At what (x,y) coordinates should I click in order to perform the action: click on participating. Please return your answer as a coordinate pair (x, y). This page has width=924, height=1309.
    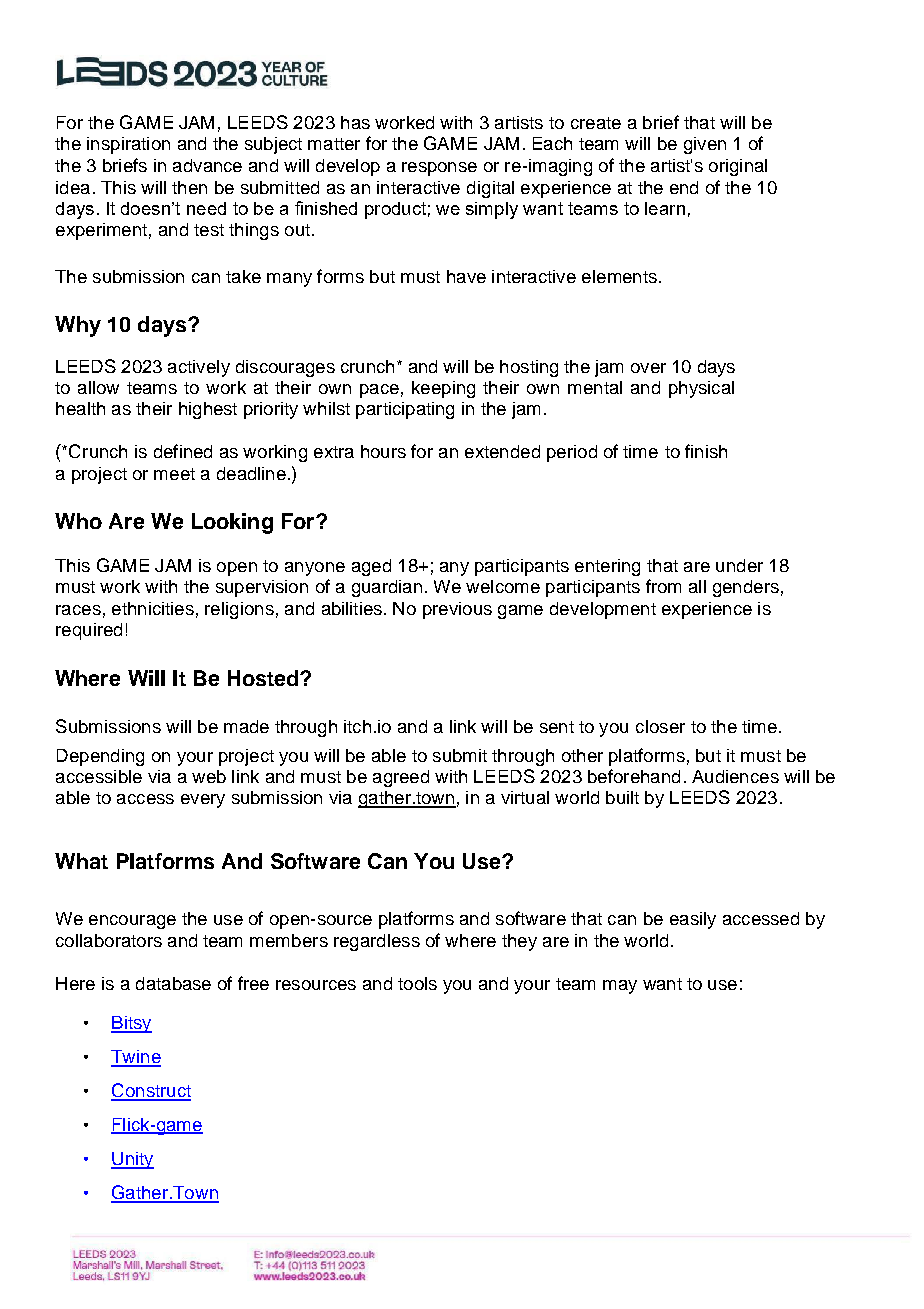
    Looking at the image, I should click on (405, 410).
